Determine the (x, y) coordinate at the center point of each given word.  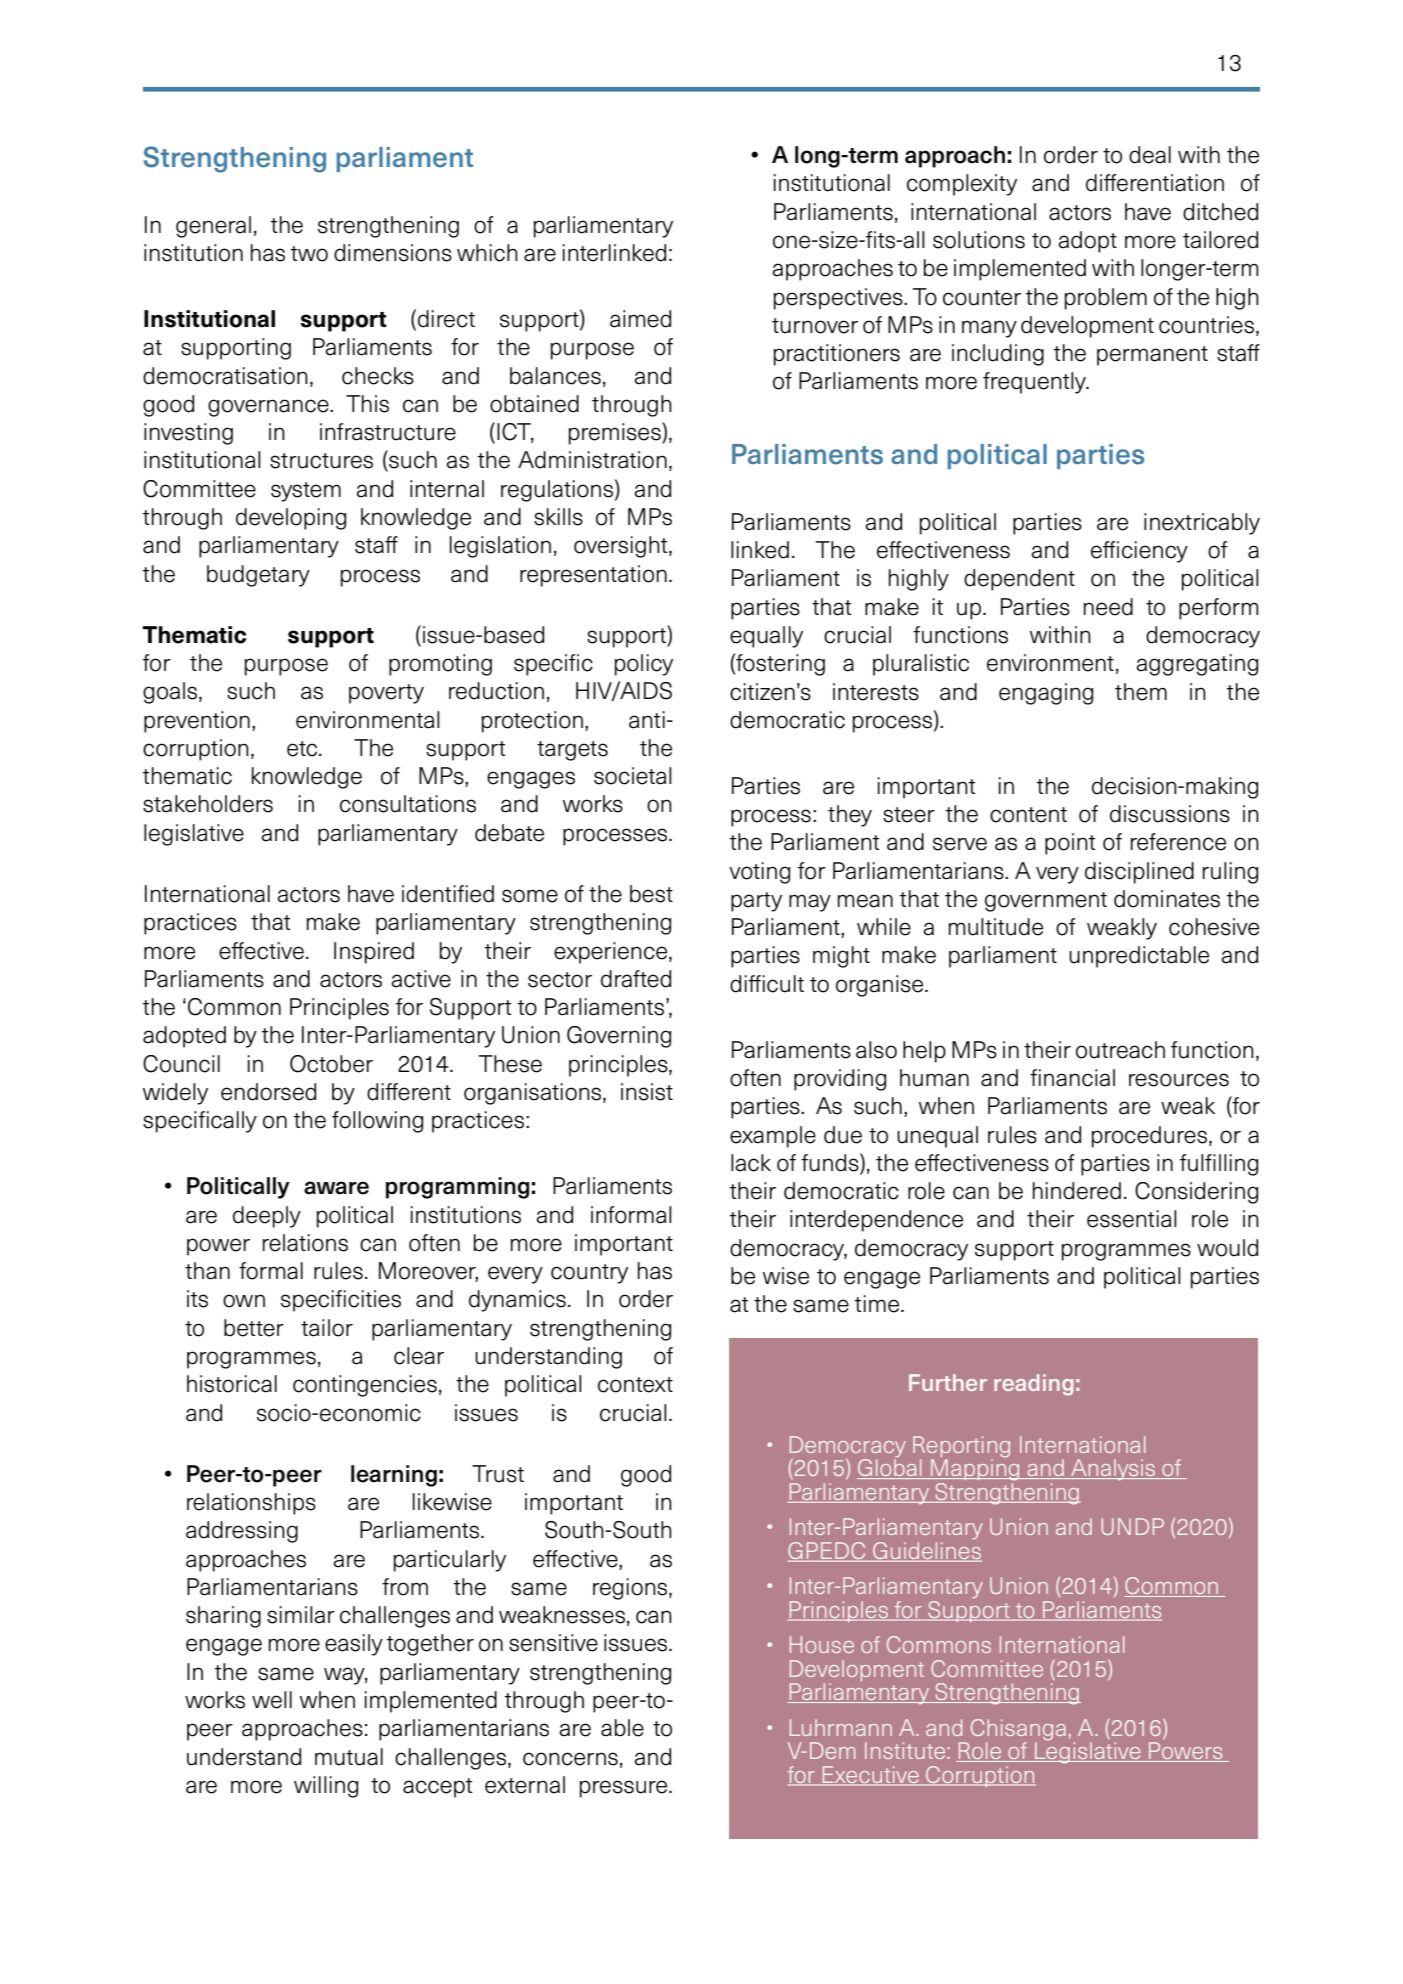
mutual (349, 1757)
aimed (640, 319)
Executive (870, 1775)
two (309, 254)
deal (1150, 155)
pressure (625, 1789)
